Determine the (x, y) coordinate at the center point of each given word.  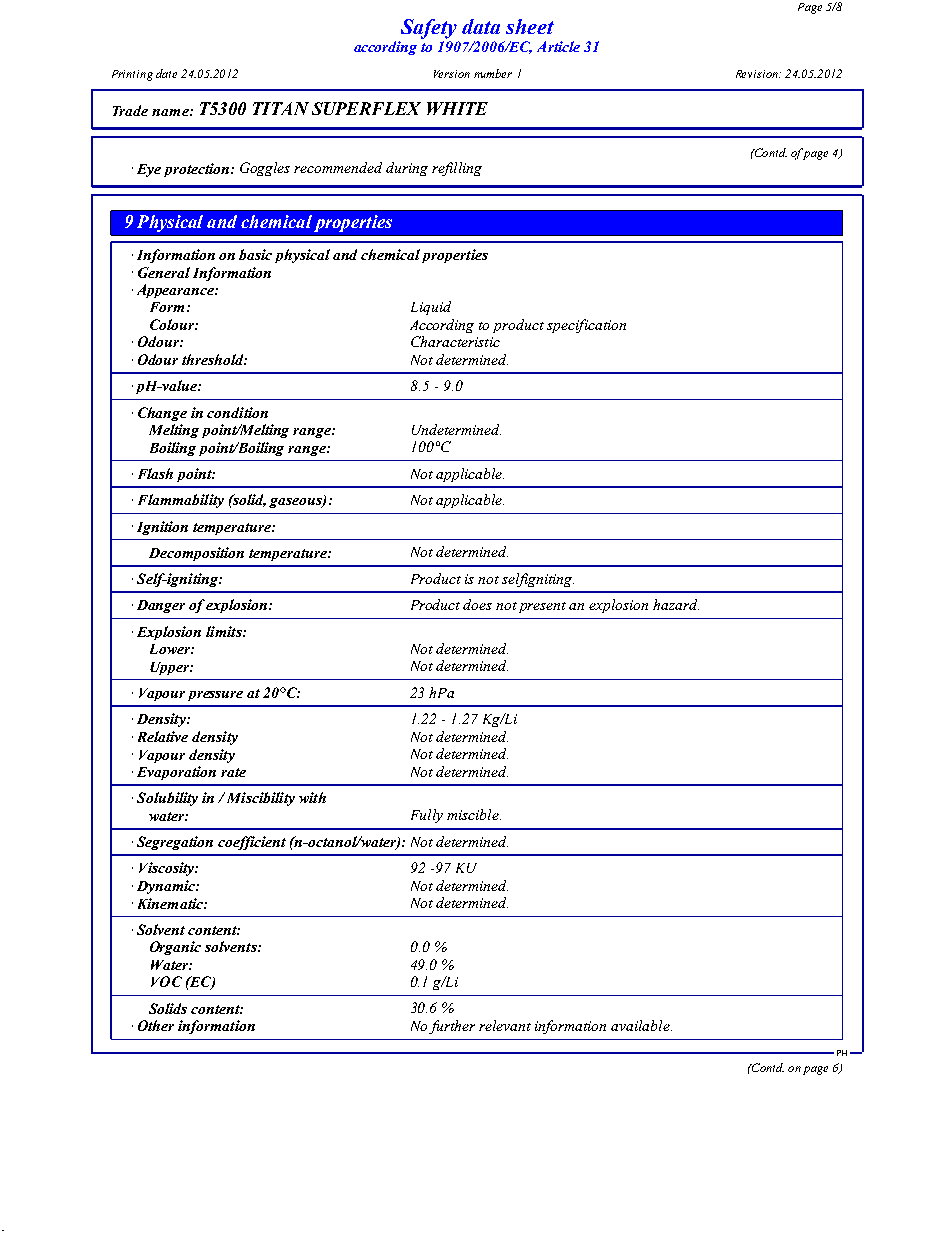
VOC (166, 981)
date (166, 73)
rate (233, 772)
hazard (676, 604)
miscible (474, 814)
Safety (429, 29)
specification (586, 326)
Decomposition (196, 554)
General (164, 272)
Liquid (431, 308)
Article (558, 46)
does (477, 604)
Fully (427, 816)
